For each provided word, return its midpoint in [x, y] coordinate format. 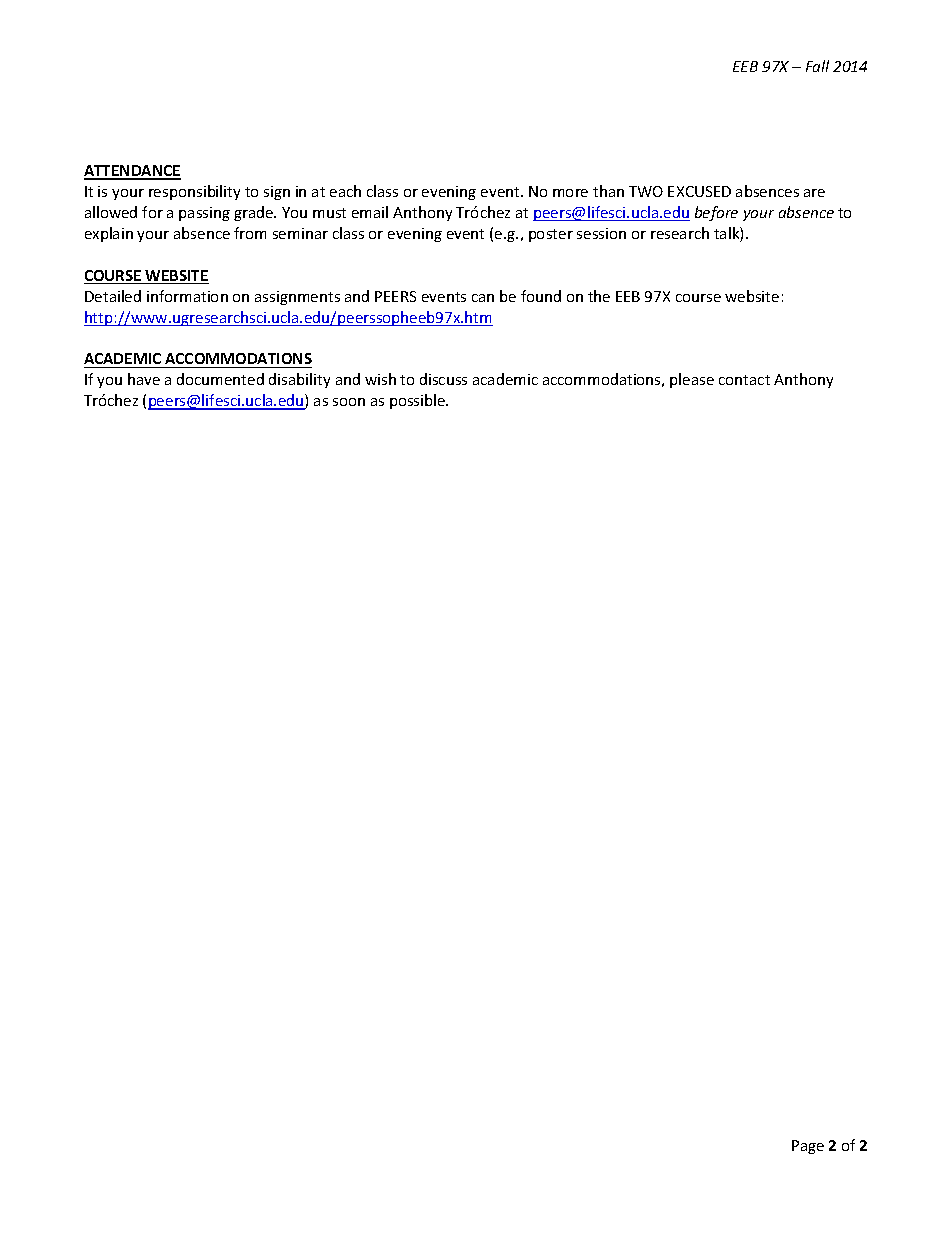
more [570, 193]
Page [808, 1147]
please [692, 380]
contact [744, 380]
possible [419, 401]
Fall [817, 66]
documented [220, 379]
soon [349, 402]
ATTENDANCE [132, 172]
